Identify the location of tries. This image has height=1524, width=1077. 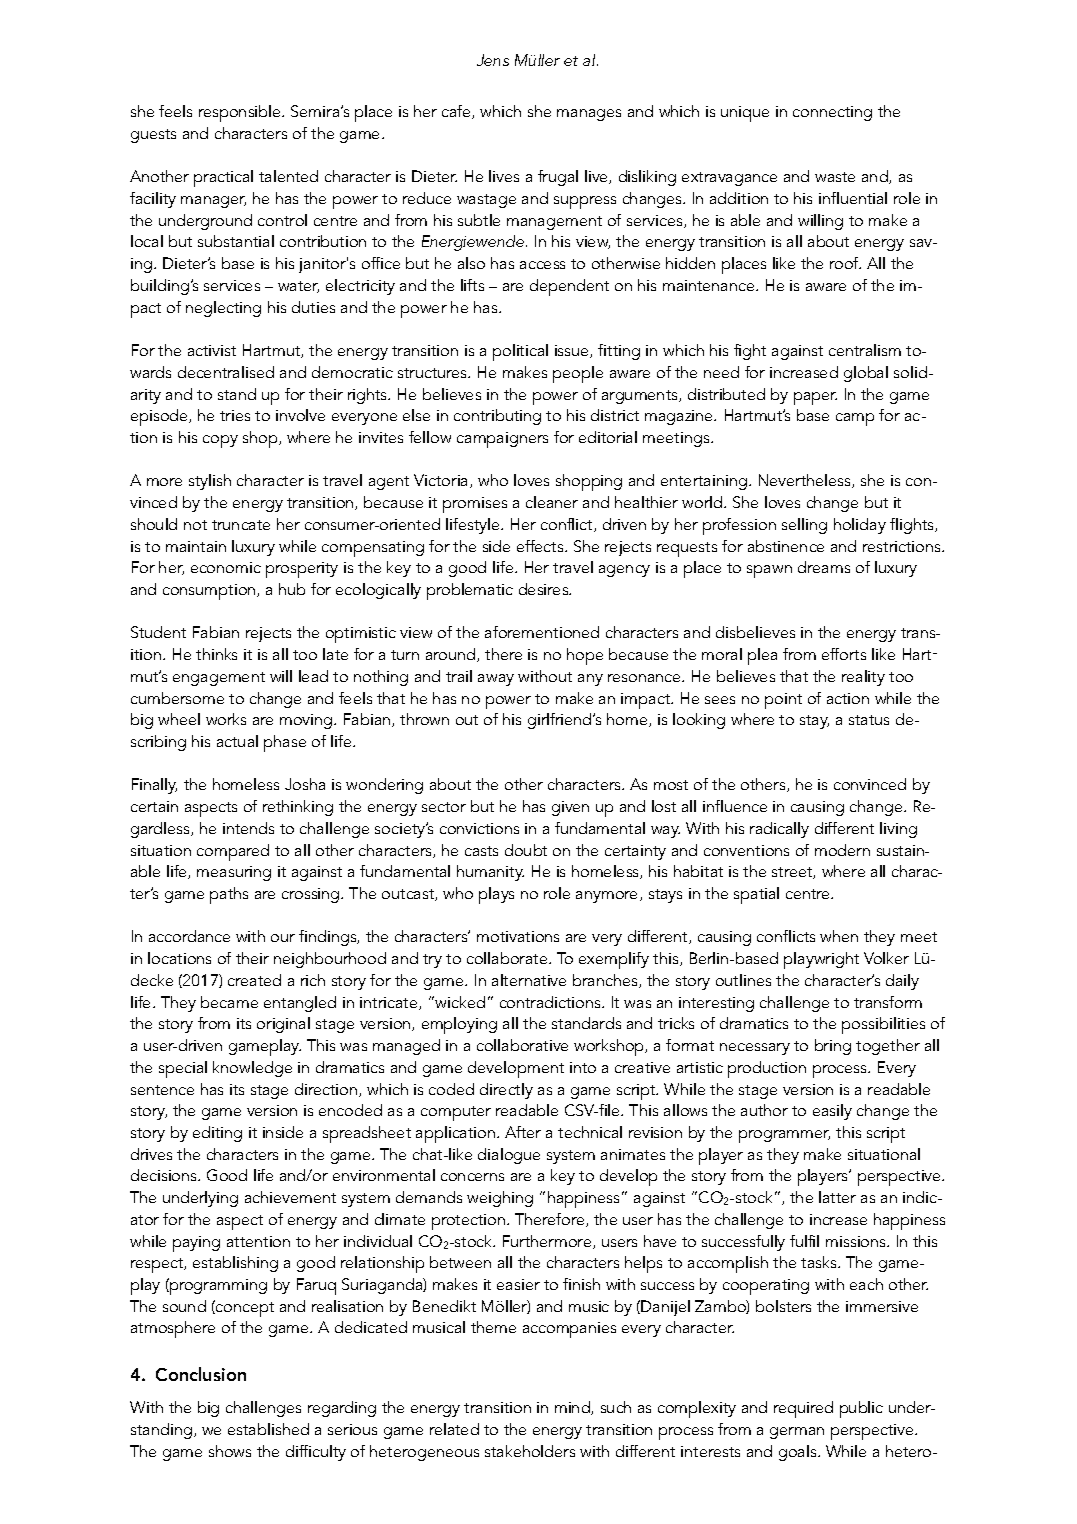
(235, 415).
